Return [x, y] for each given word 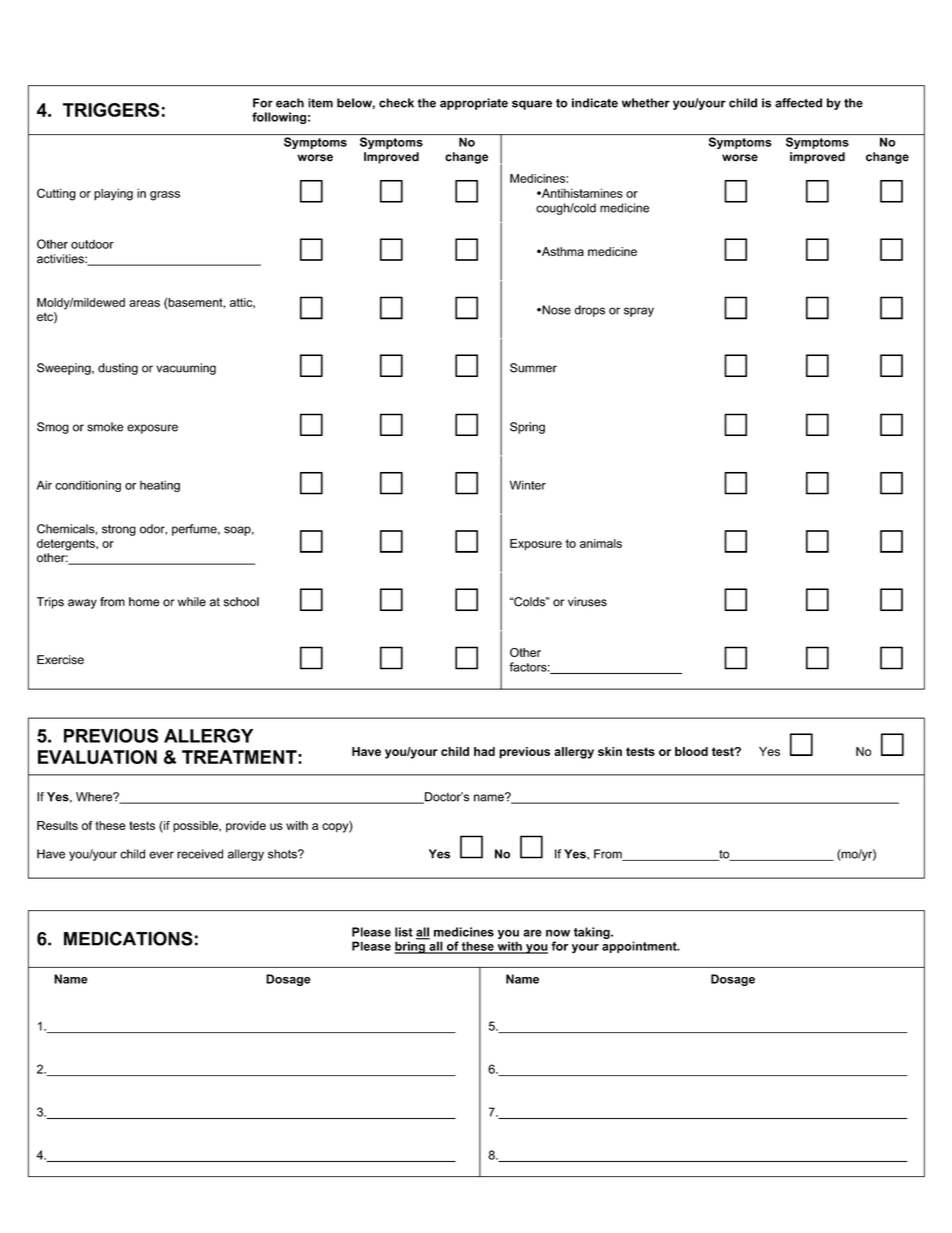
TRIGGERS [111, 110]
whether [646, 103]
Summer [533, 368]
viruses [587, 602]
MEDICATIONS [128, 938]
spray [639, 312]
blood [691, 751]
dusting [118, 369]
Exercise [60, 660]
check [396, 103]
